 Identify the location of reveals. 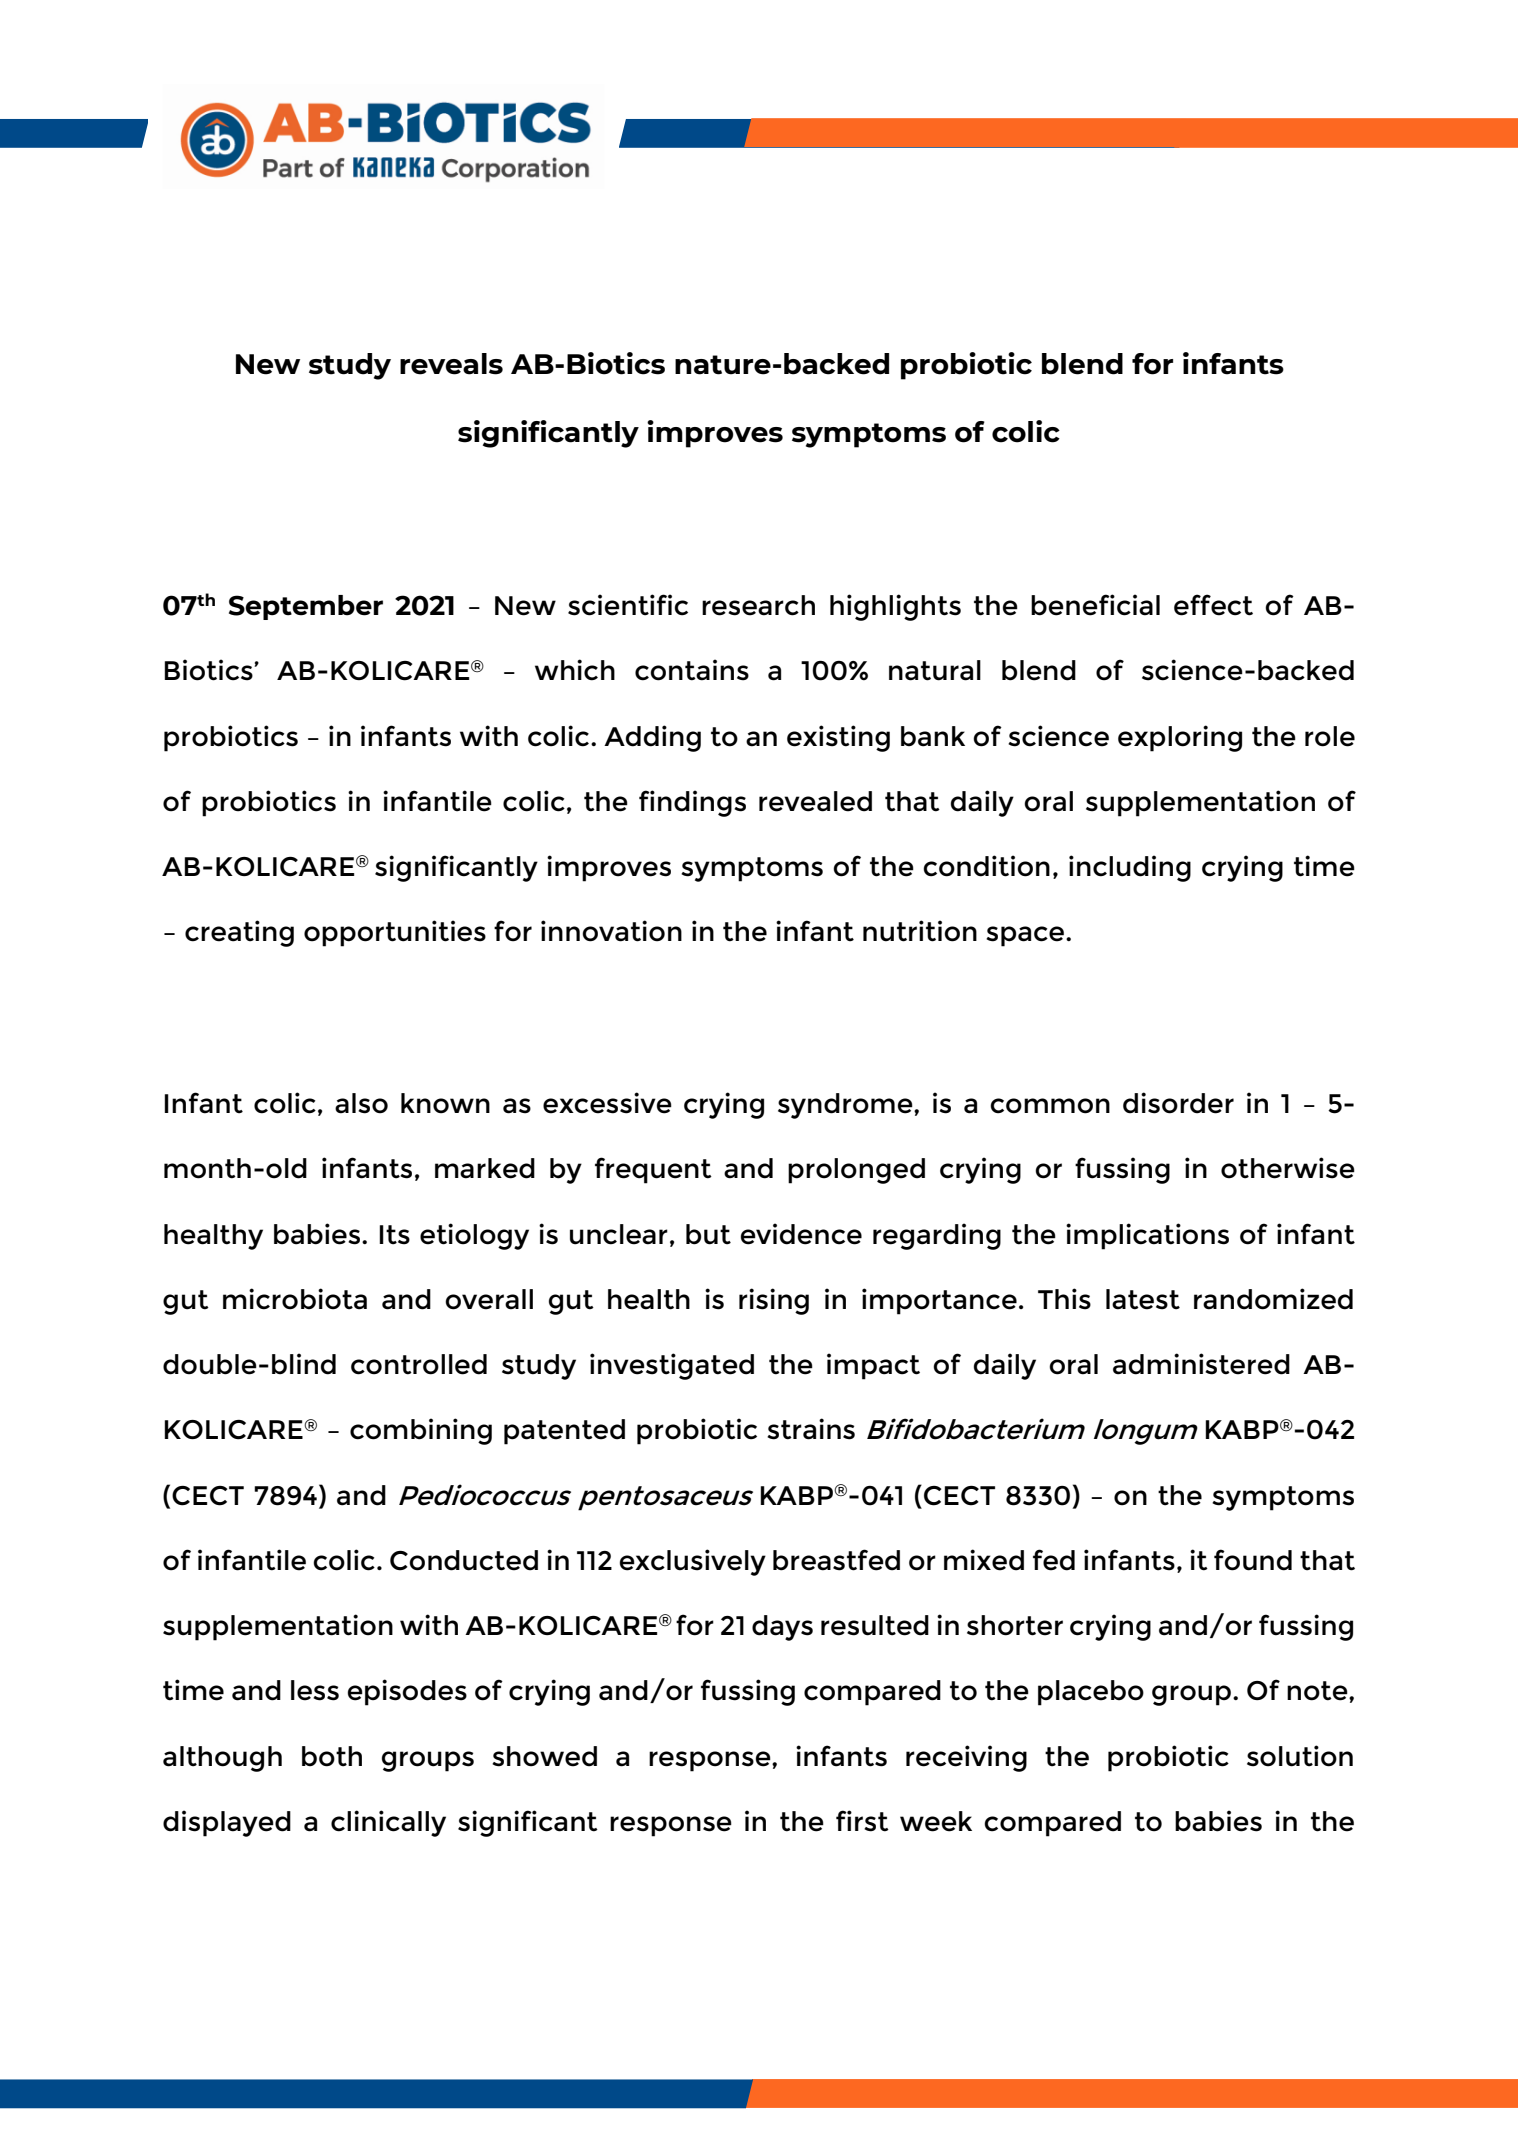
(451, 364).
